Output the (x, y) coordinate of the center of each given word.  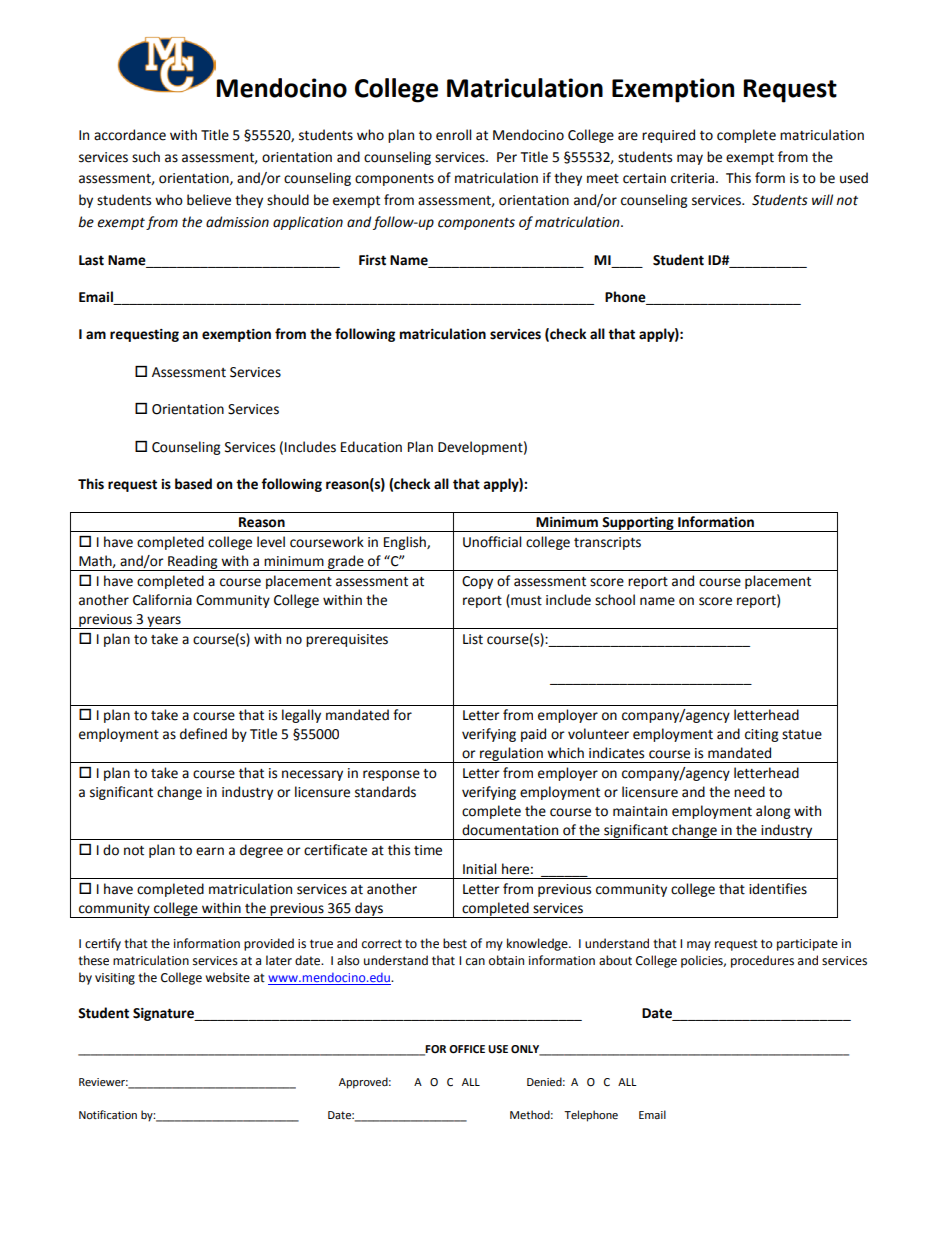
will (822, 199)
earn (210, 851)
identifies (778, 889)
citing (761, 735)
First (372, 260)
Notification (108, 1115)
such (146, 157)
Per (507, 157)
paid (533, 735)
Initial (479, 869)
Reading (193, 563)
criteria (694, 178)
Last (91, 260)
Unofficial (492, 542)
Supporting (638, 524)
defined (203, 734)
